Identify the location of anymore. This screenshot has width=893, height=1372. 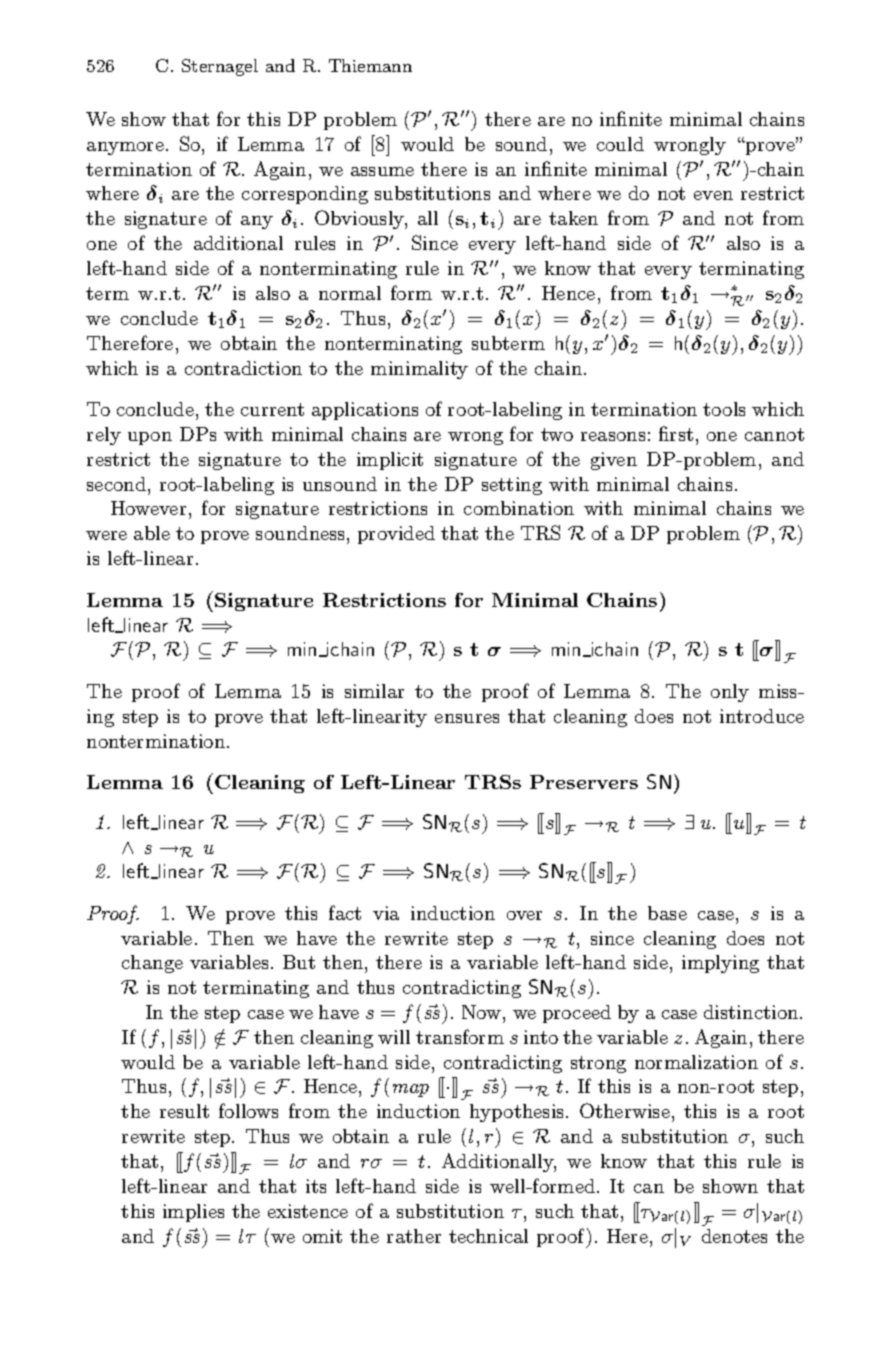
(125, 148).
